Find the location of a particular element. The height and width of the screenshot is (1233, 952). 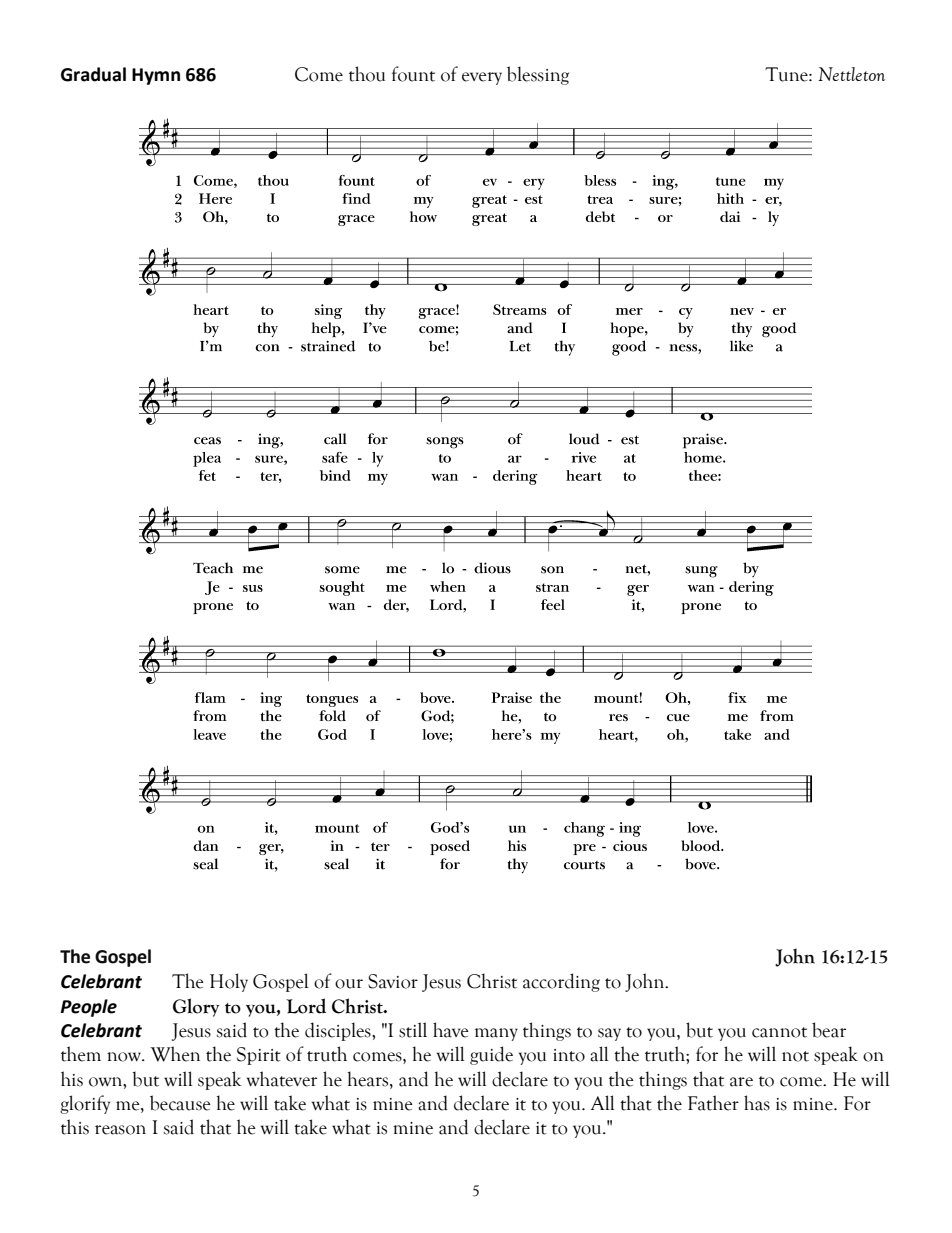

Hymn is located at coordinates (156, 76).
